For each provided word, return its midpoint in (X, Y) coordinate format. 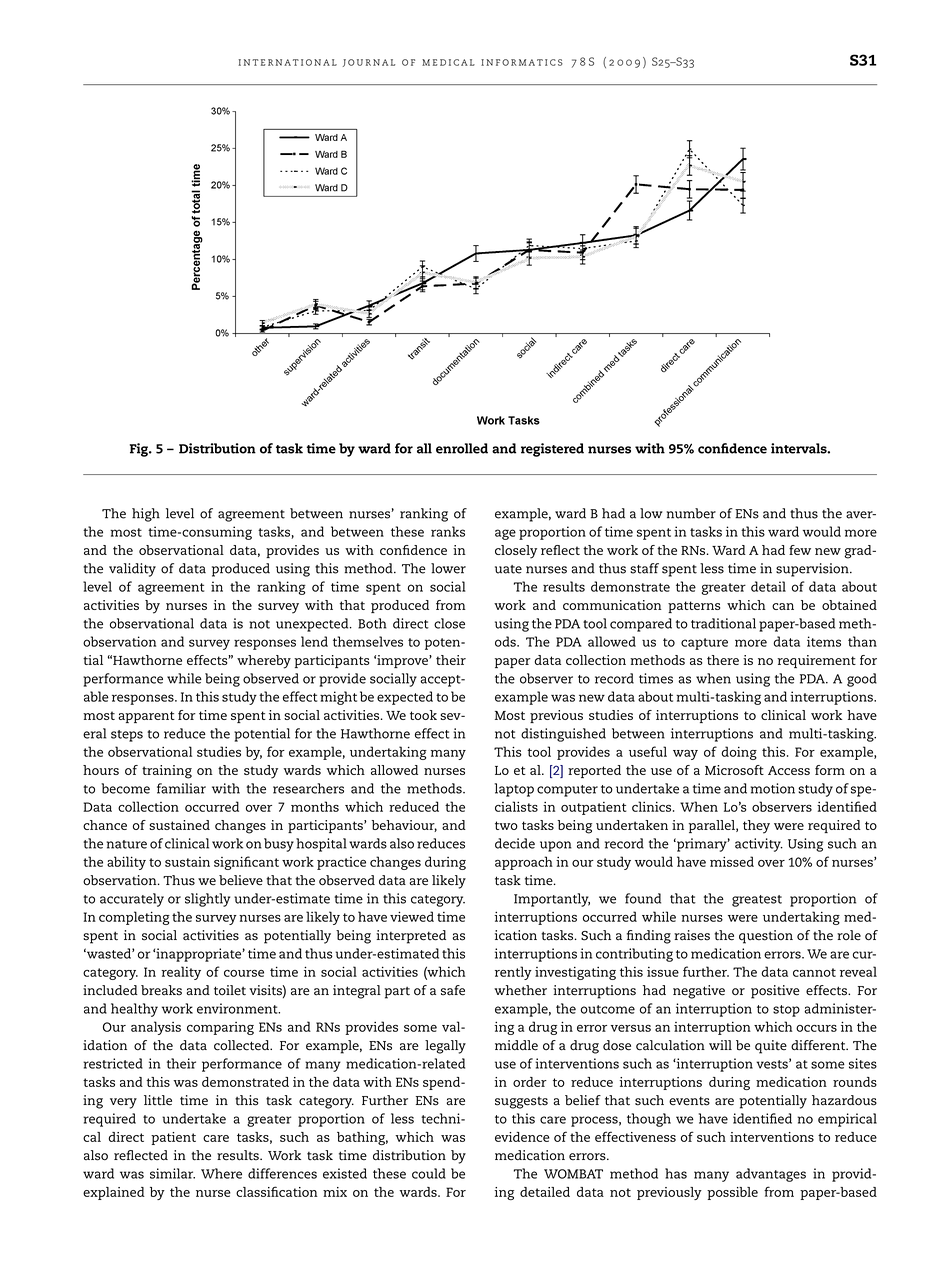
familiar (181, 788)
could (429, 1173)
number (691, 513)
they (756, 827)
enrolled (462, 448)
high (146, 515)
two (506, 825)
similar (172, 1173)
